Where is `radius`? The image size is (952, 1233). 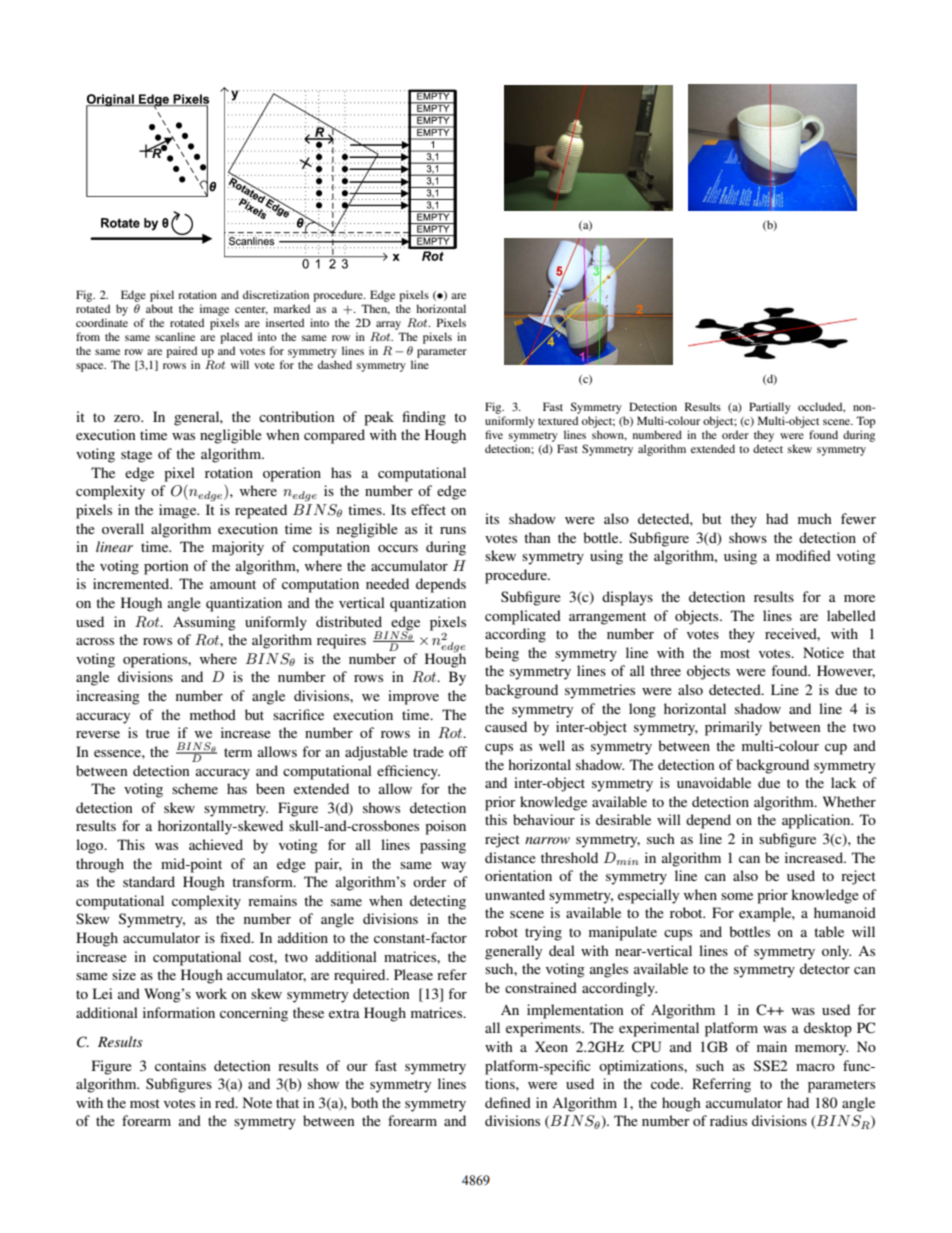
radius is located at coordinates (728, 1120).
